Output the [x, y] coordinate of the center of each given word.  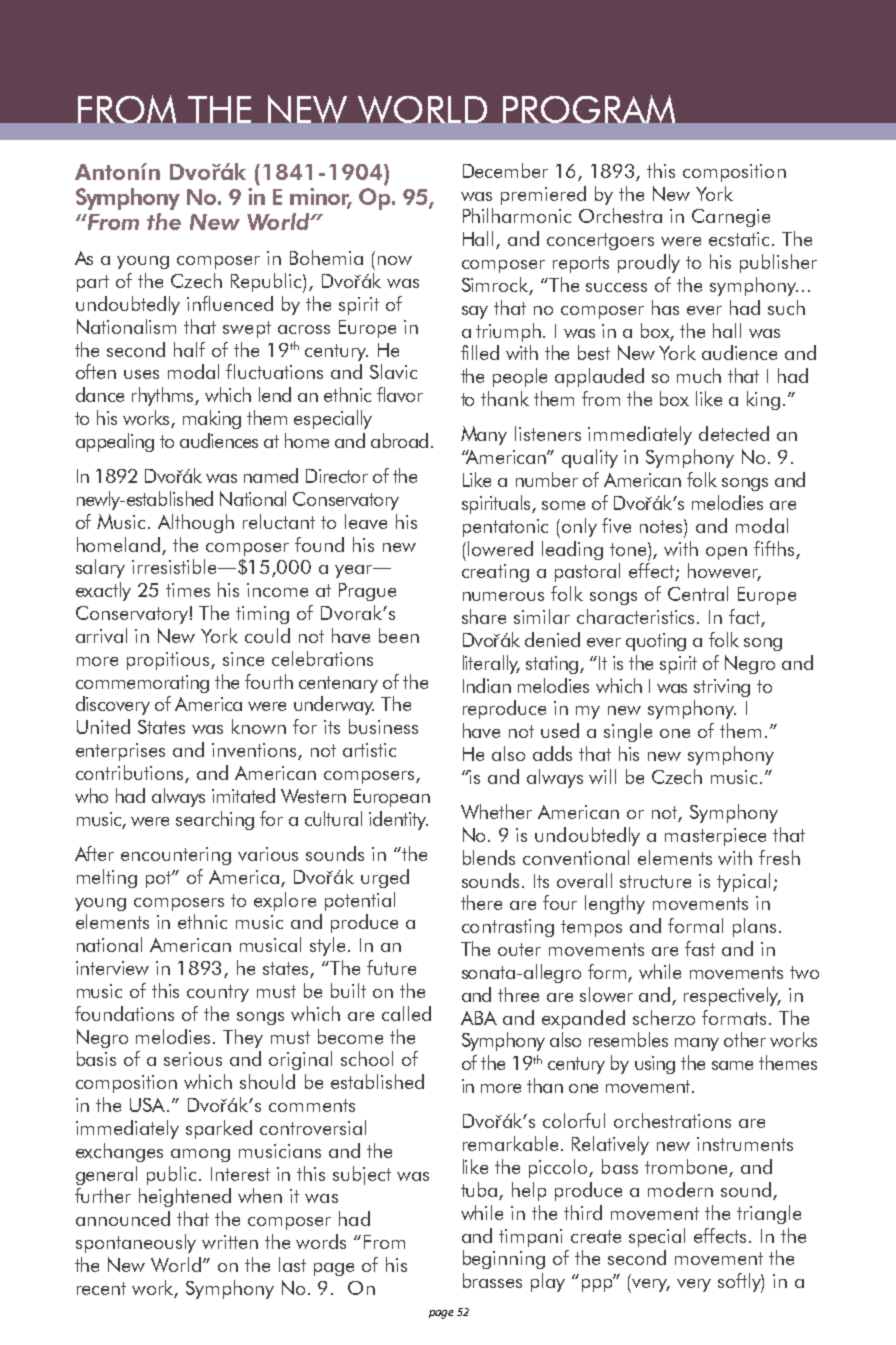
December [505, 170]
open [726, 553]
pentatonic [505, 528]
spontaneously [136, 1243]
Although [196, 523]
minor [321, 198]
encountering [176, 856]
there [481, 902]
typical [743, 882]
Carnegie [731, 218]
